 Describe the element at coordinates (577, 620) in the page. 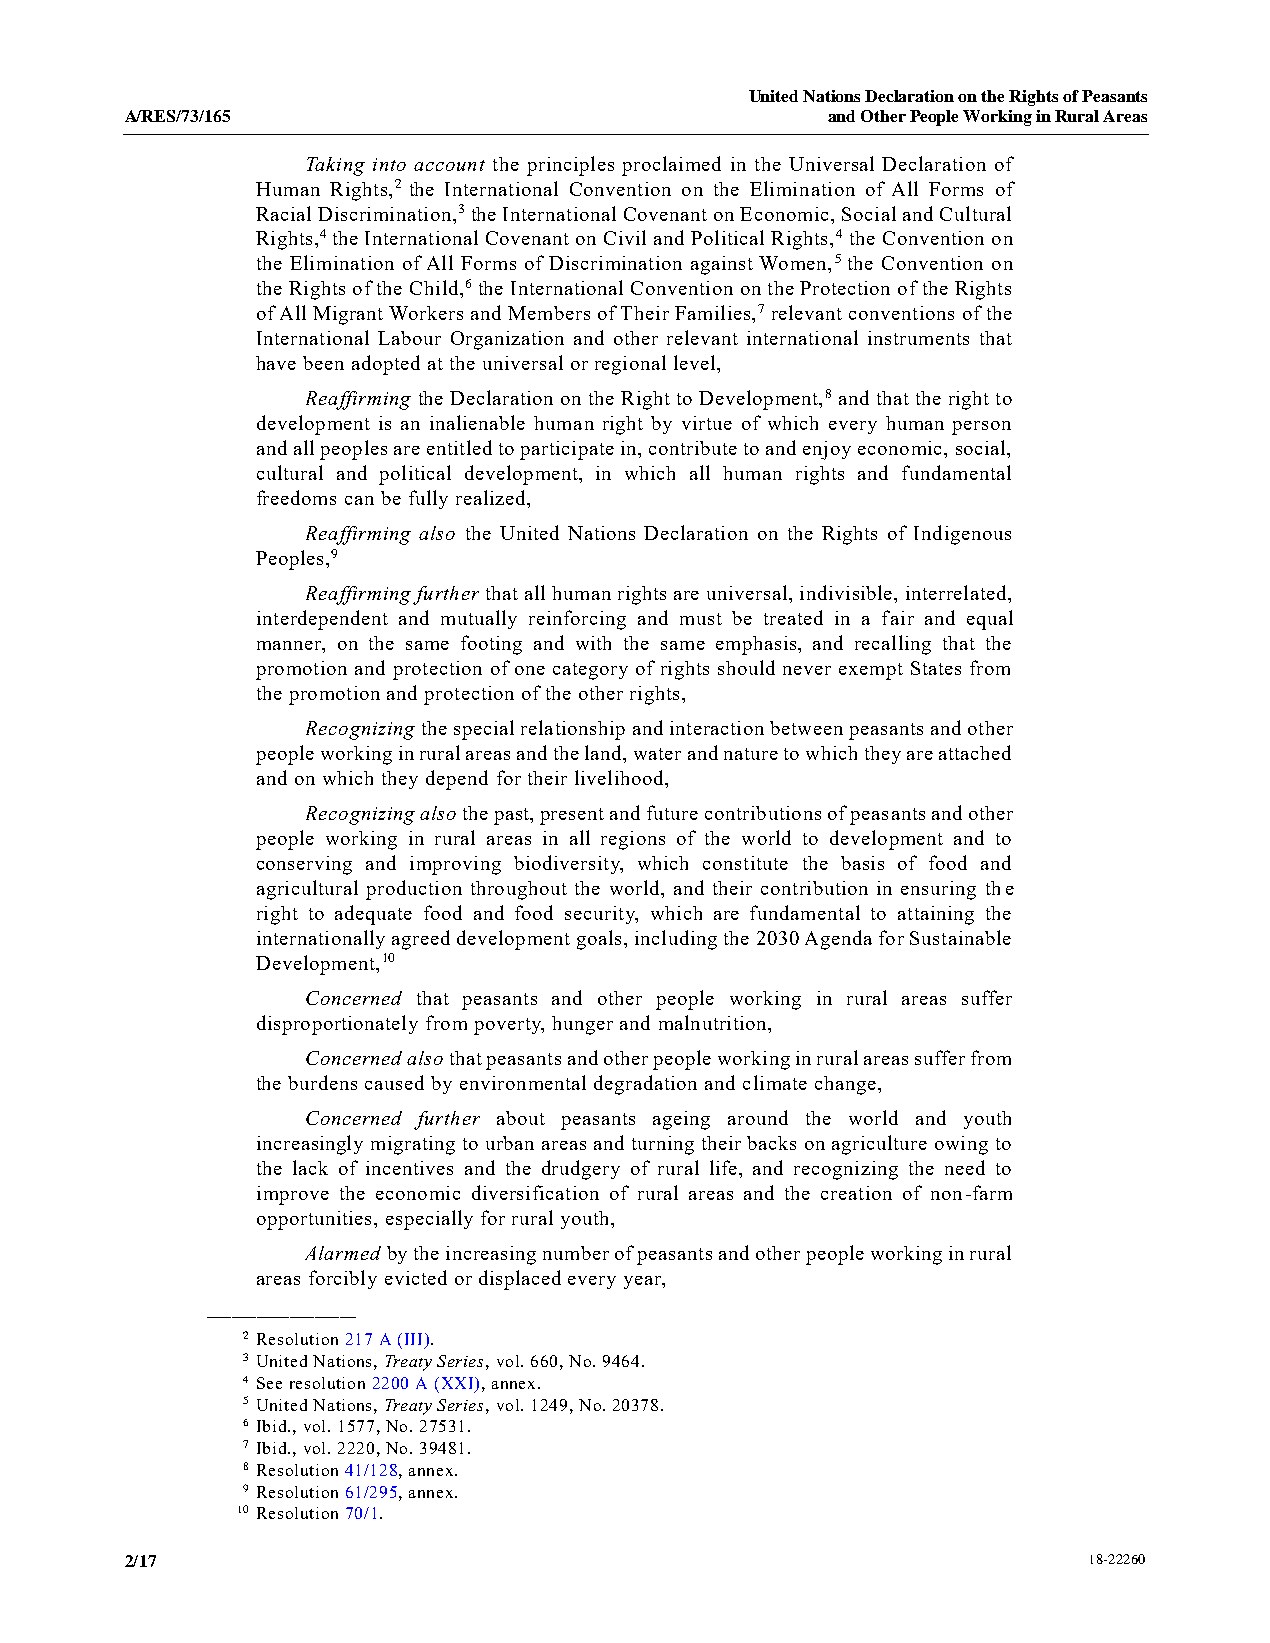

I see `reinforcing` at that location.
